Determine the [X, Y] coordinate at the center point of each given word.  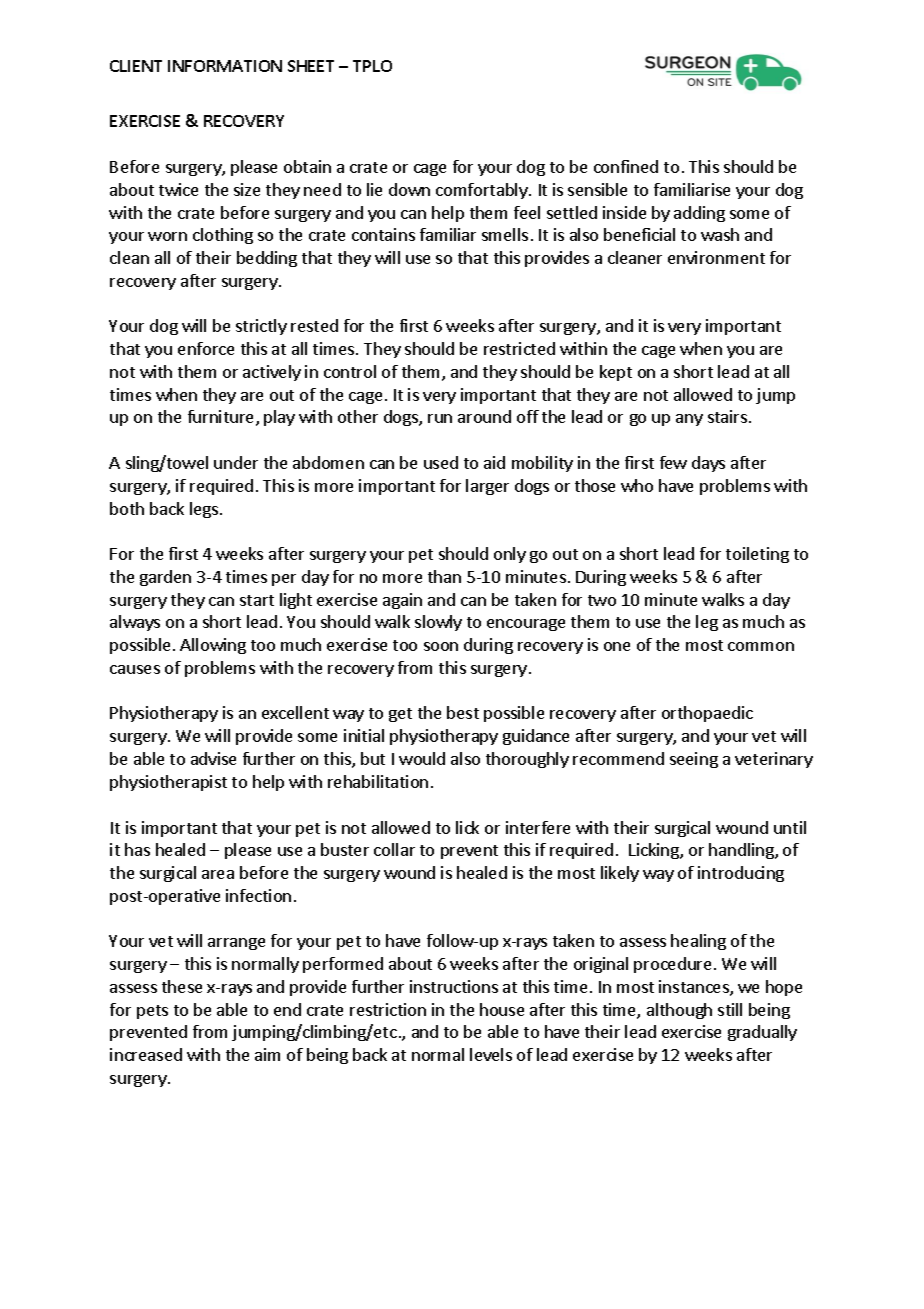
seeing [694, 760]
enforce [206, 348]
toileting [757, 555]
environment [716, 257]
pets [152, 1012]
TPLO [372, 66]
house [502, 1009]
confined [626, 166]
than [444, 576]
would [422, 758]
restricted [519, 348]
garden [165, 578]
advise [213, 758]
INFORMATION [225, 66]
